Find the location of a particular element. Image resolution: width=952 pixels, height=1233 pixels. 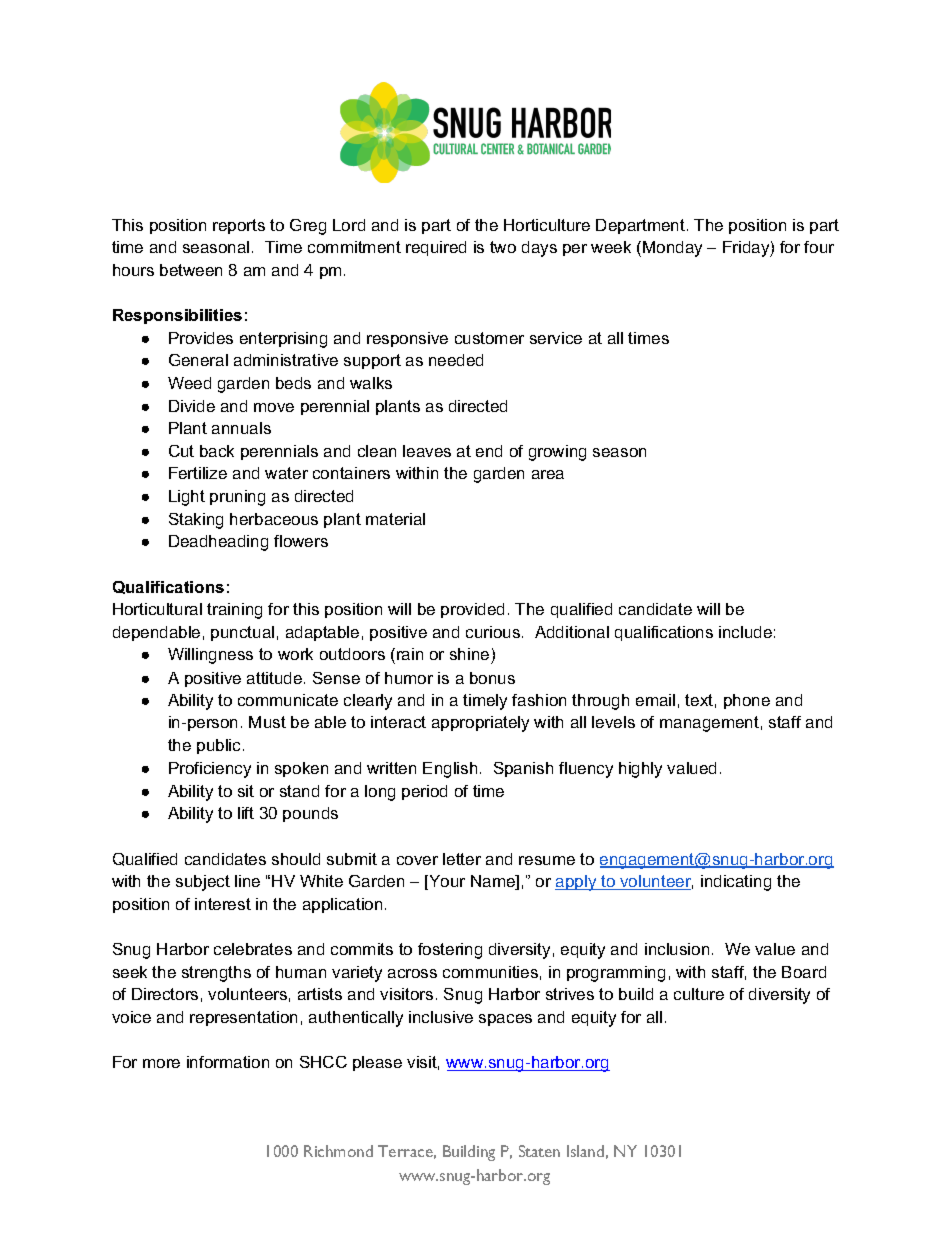

information is located at coordinates (228, 1062).
